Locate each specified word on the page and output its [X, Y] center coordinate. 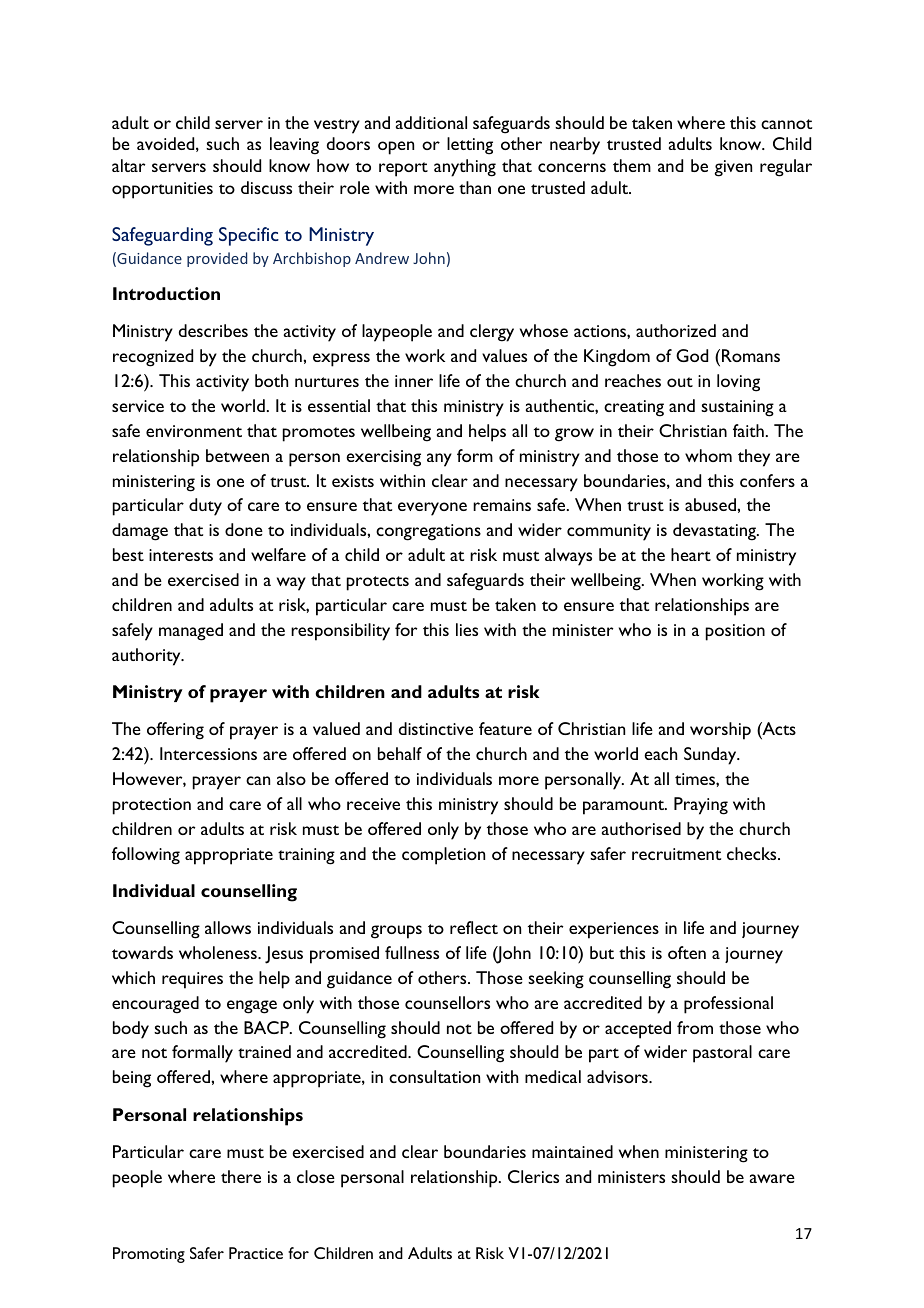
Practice [256, 1253]
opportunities [162, 190]
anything [465, 168]
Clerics [533, 1176]
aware [772, 1178]
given [733, 168]
